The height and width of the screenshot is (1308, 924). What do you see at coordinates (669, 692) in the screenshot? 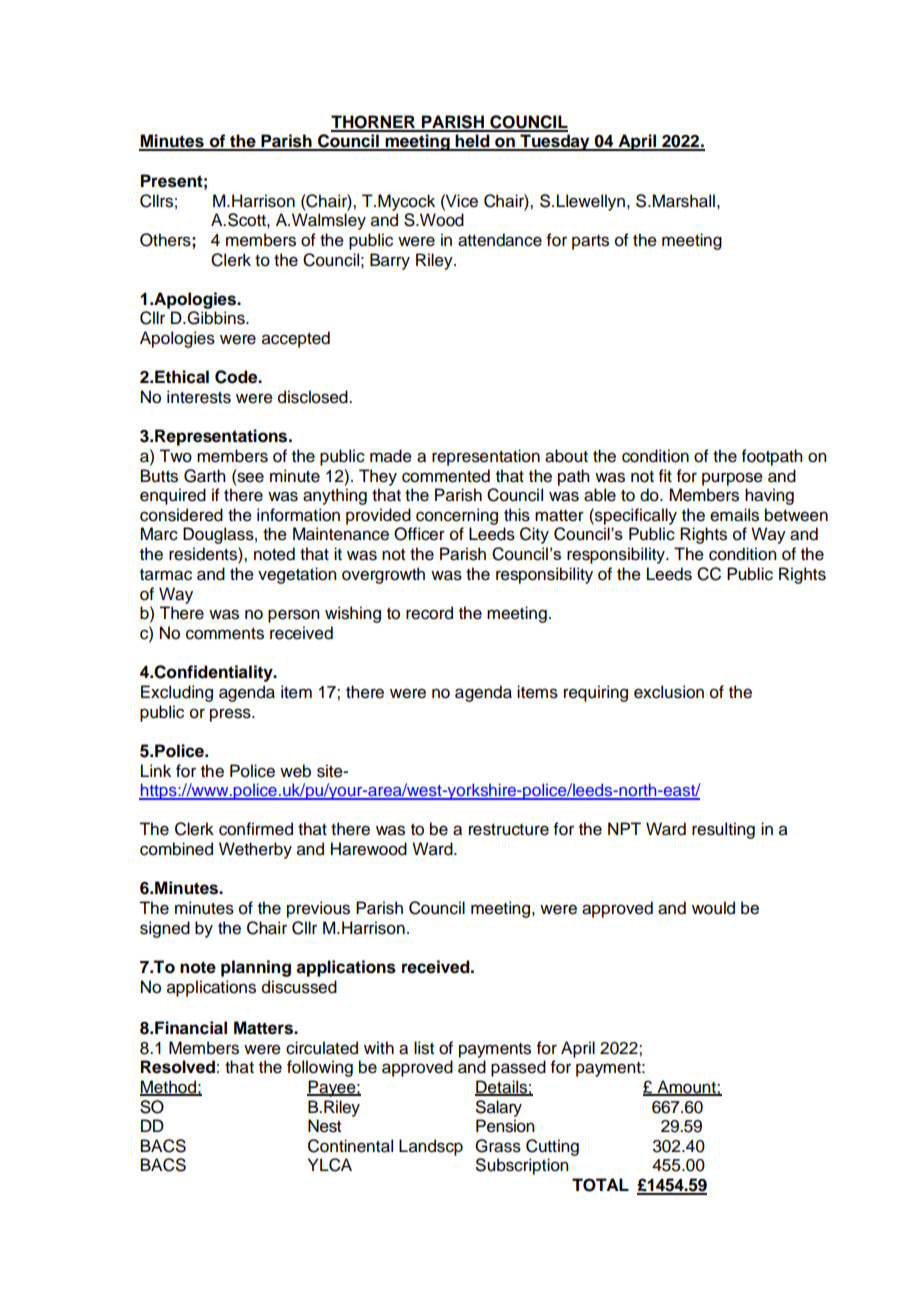
I see `exclusion` at bounding box center [669, 692].
